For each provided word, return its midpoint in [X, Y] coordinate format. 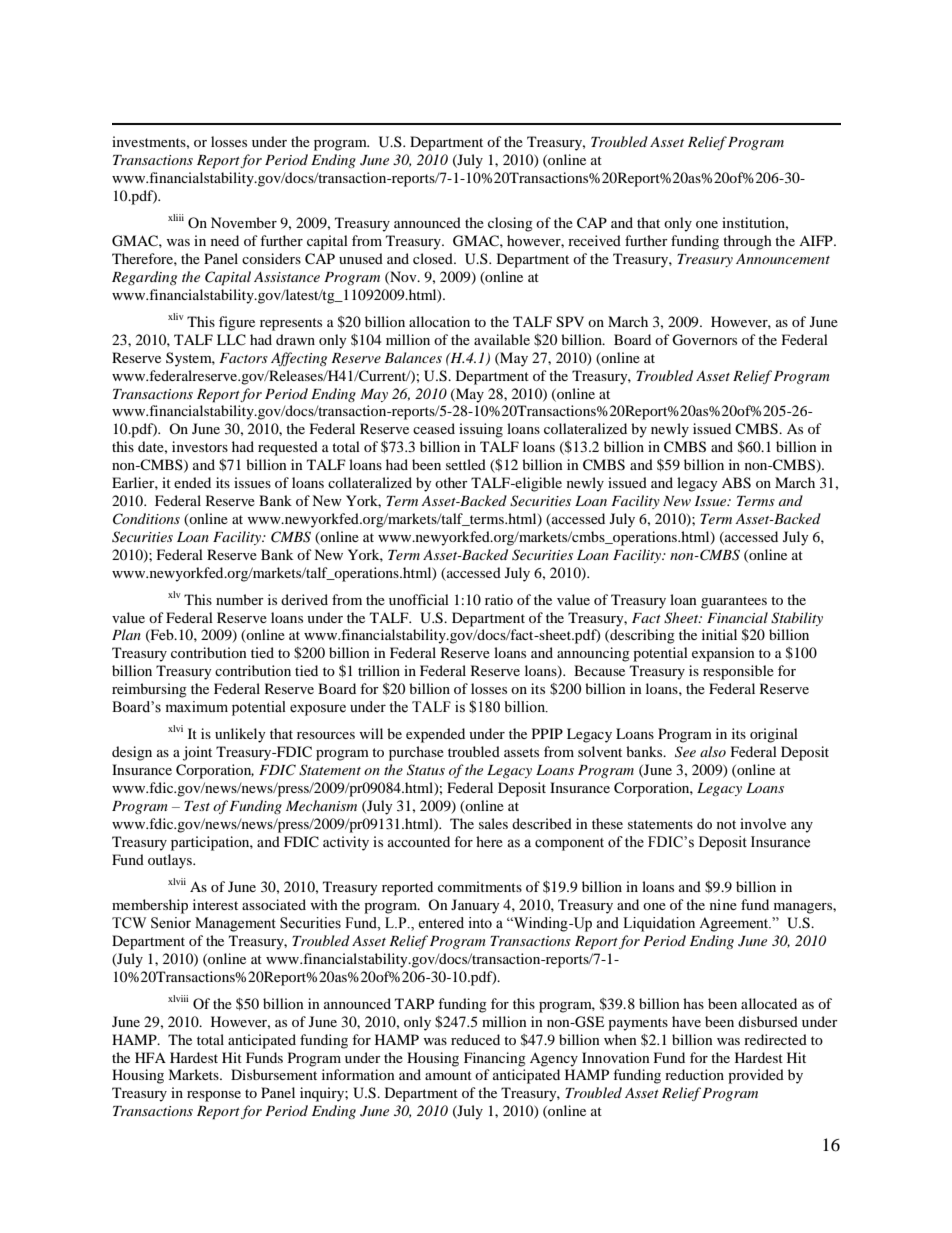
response [214, 1096]
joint [197, 753]
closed [434, 258]
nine [723, 904]
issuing [481, 430]
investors [200, 446]
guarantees [734, 602]
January [475, 906]
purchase [416, 753]
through [747, 242]
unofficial [419, 599]
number [240, 599]
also [713, 751]
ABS [736, 483]
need [225, 240]
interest [215, 904]
